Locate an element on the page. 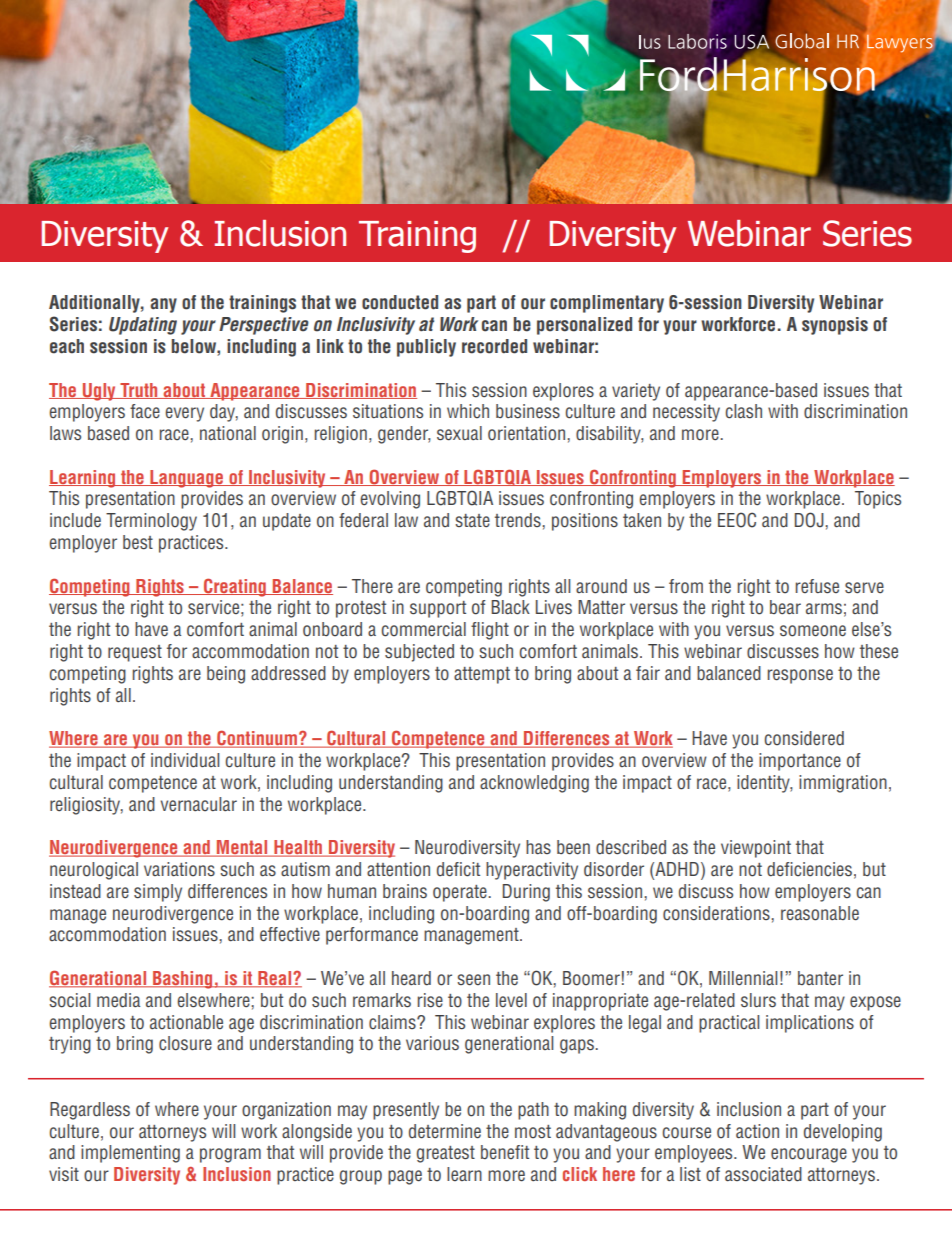  synopsis is located at coordinates (835, 326).
